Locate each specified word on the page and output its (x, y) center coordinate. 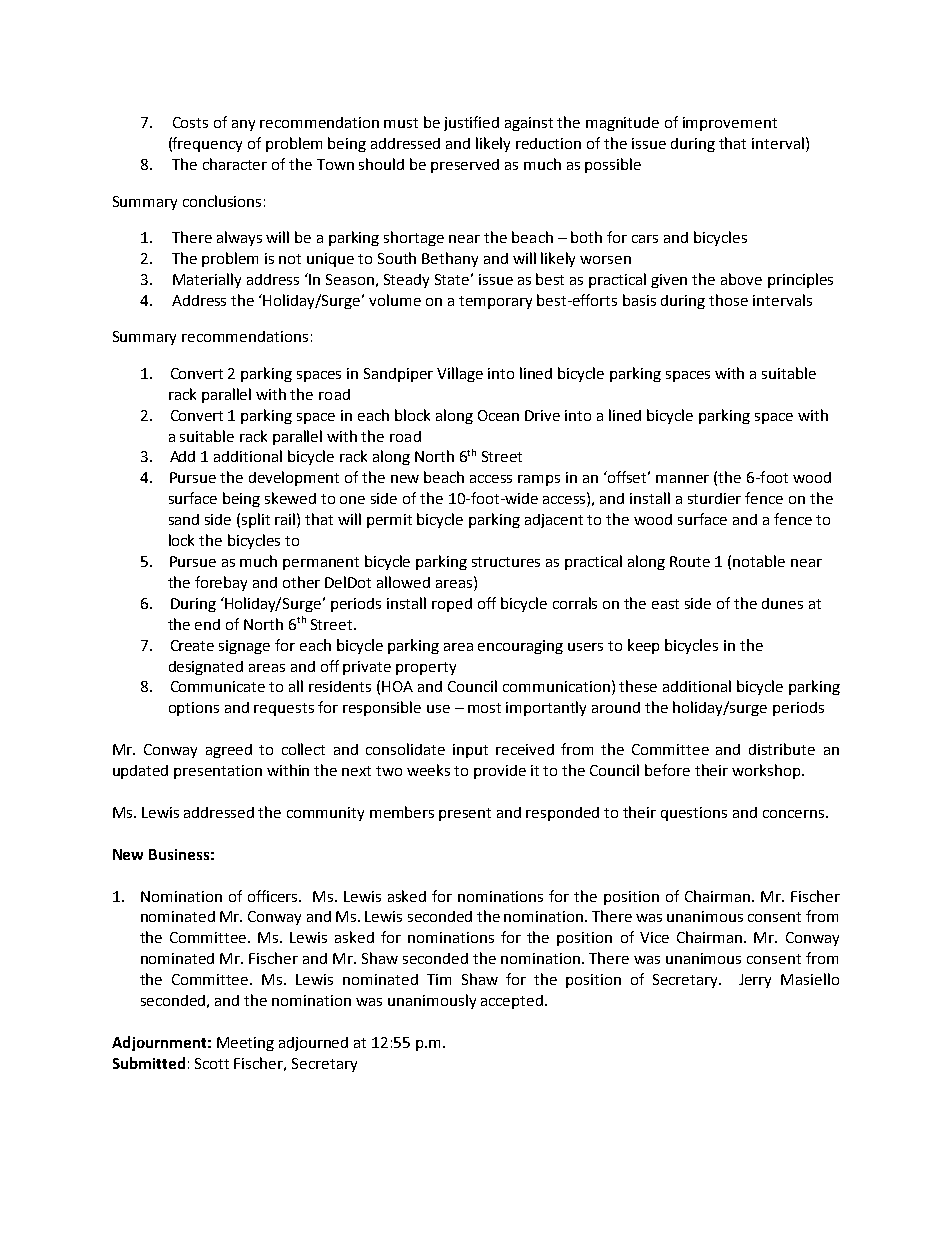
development (294, 478)
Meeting (245, 1044)
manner (682, 479)
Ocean (498, 415)
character (235, 164)
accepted (512, 1002)
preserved (465, 166)
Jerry (755, 981)
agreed (229, 751)
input (470, 751)
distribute (782, 749)
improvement (730, 124)
